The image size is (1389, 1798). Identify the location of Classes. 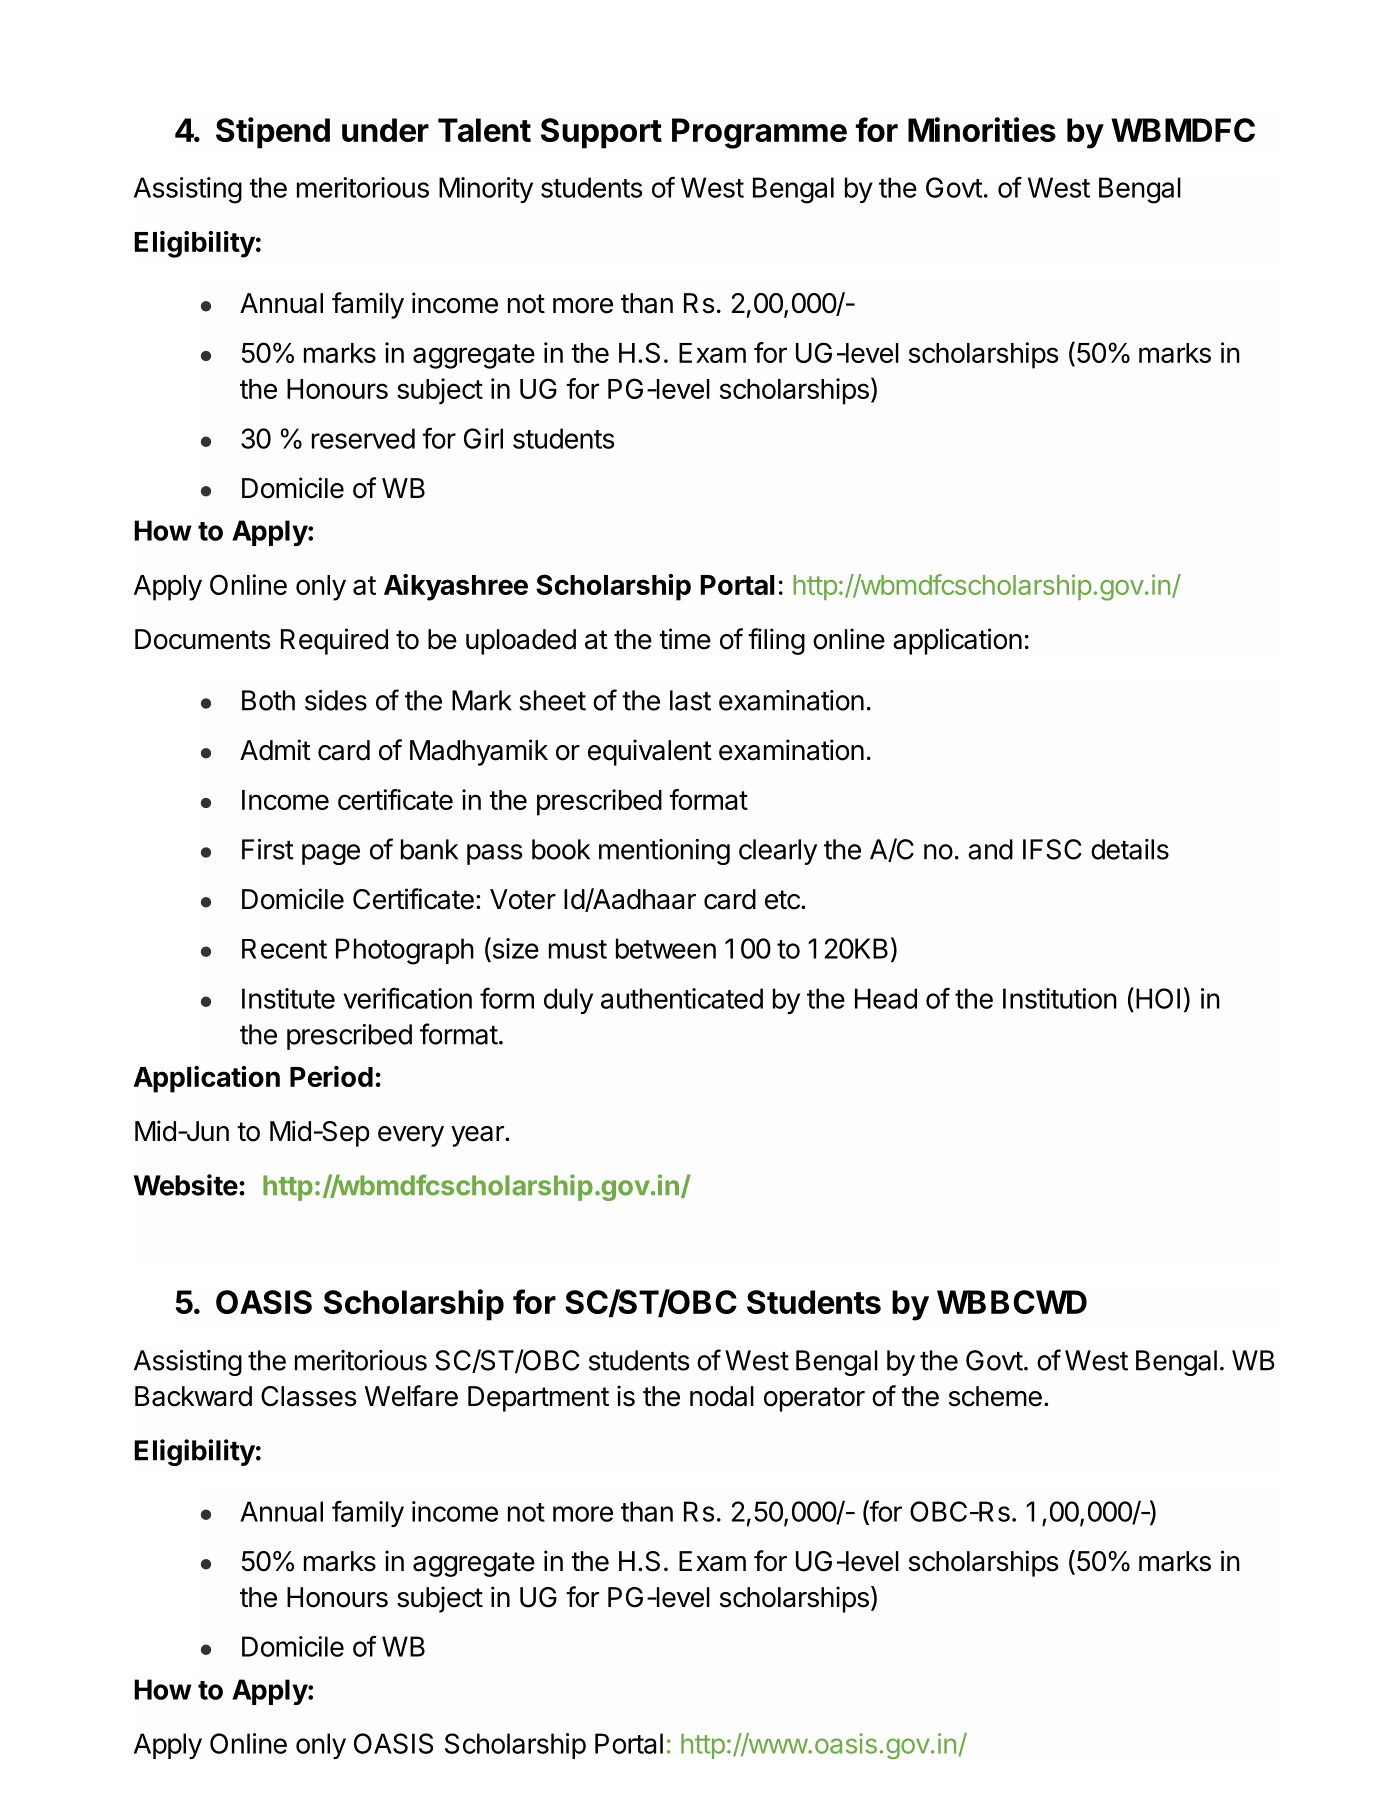
(309, 1396).
